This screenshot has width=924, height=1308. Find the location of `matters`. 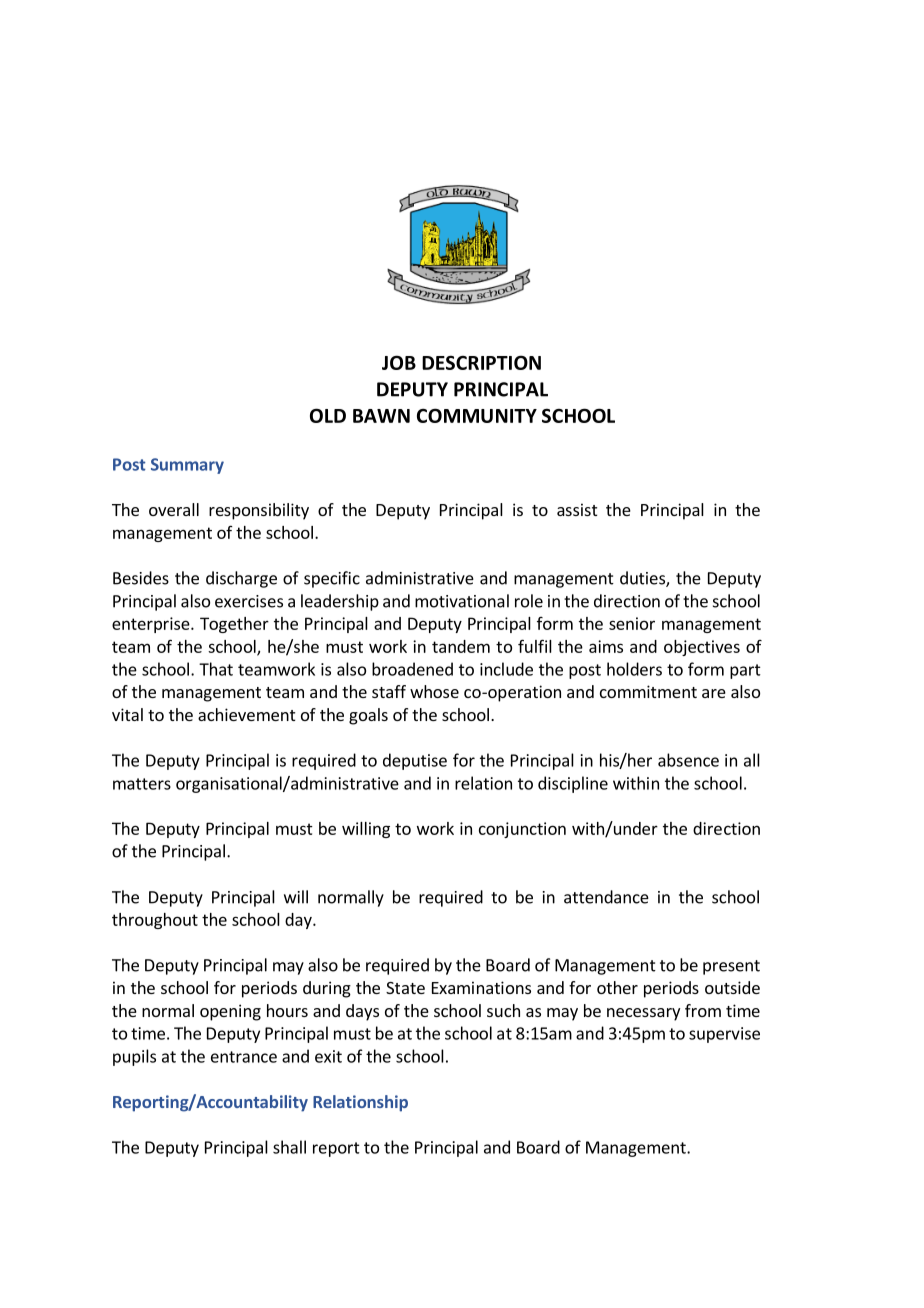

matters is located at coordinates (142, 784).
